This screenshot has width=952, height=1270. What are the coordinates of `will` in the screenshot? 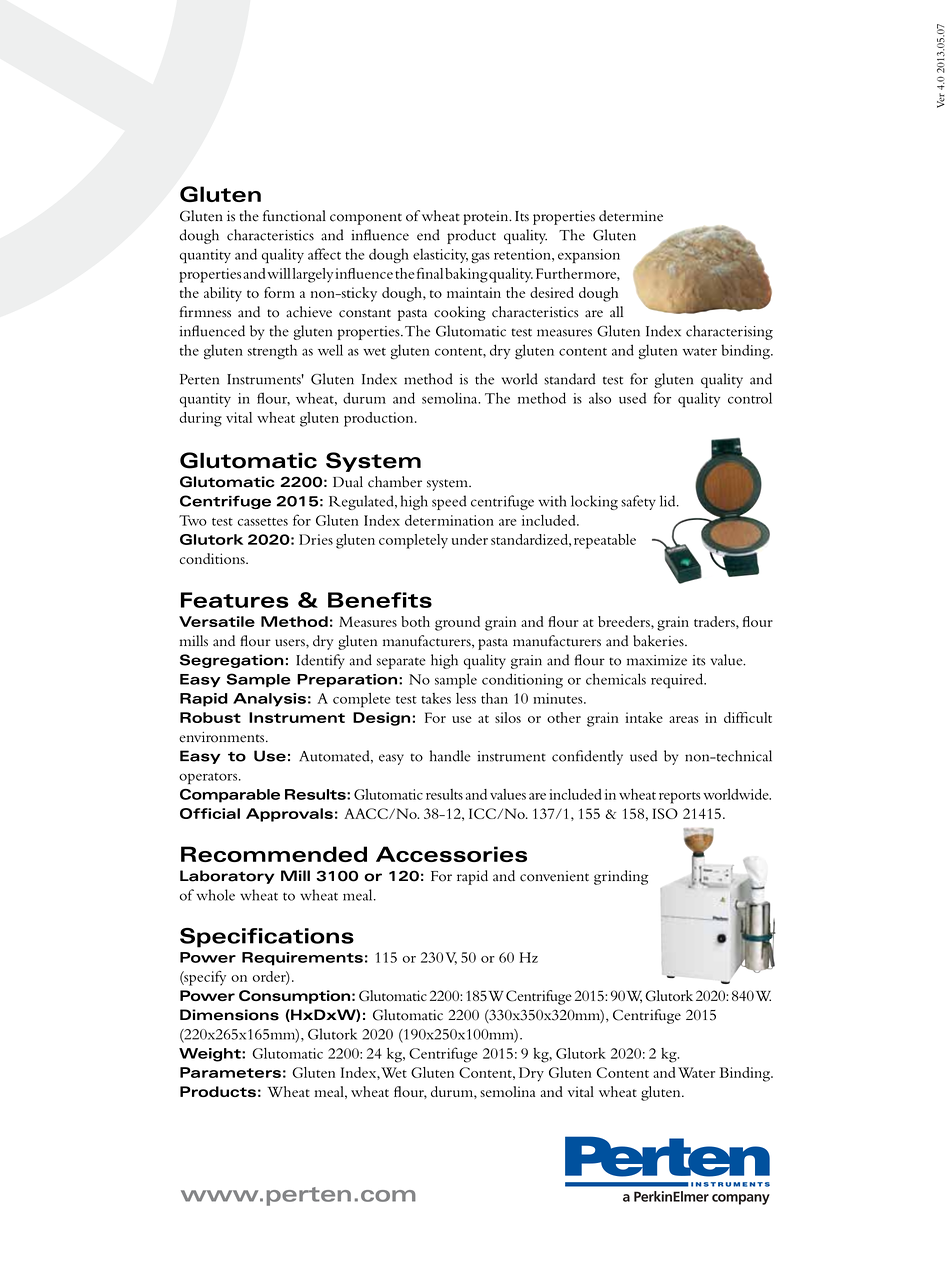 It's located at (279, 273).
